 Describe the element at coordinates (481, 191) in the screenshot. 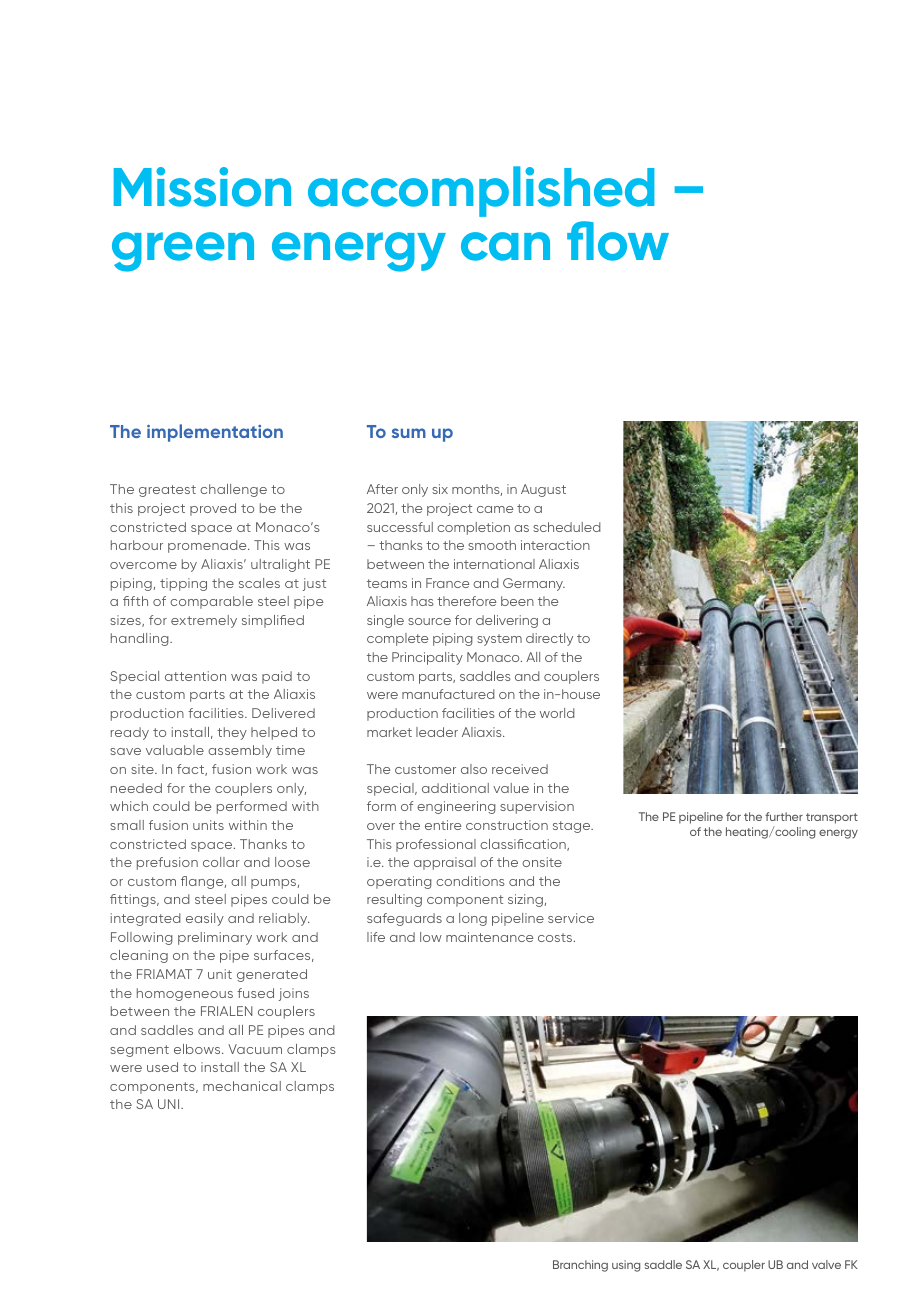

I see `accomplished` at that location.
